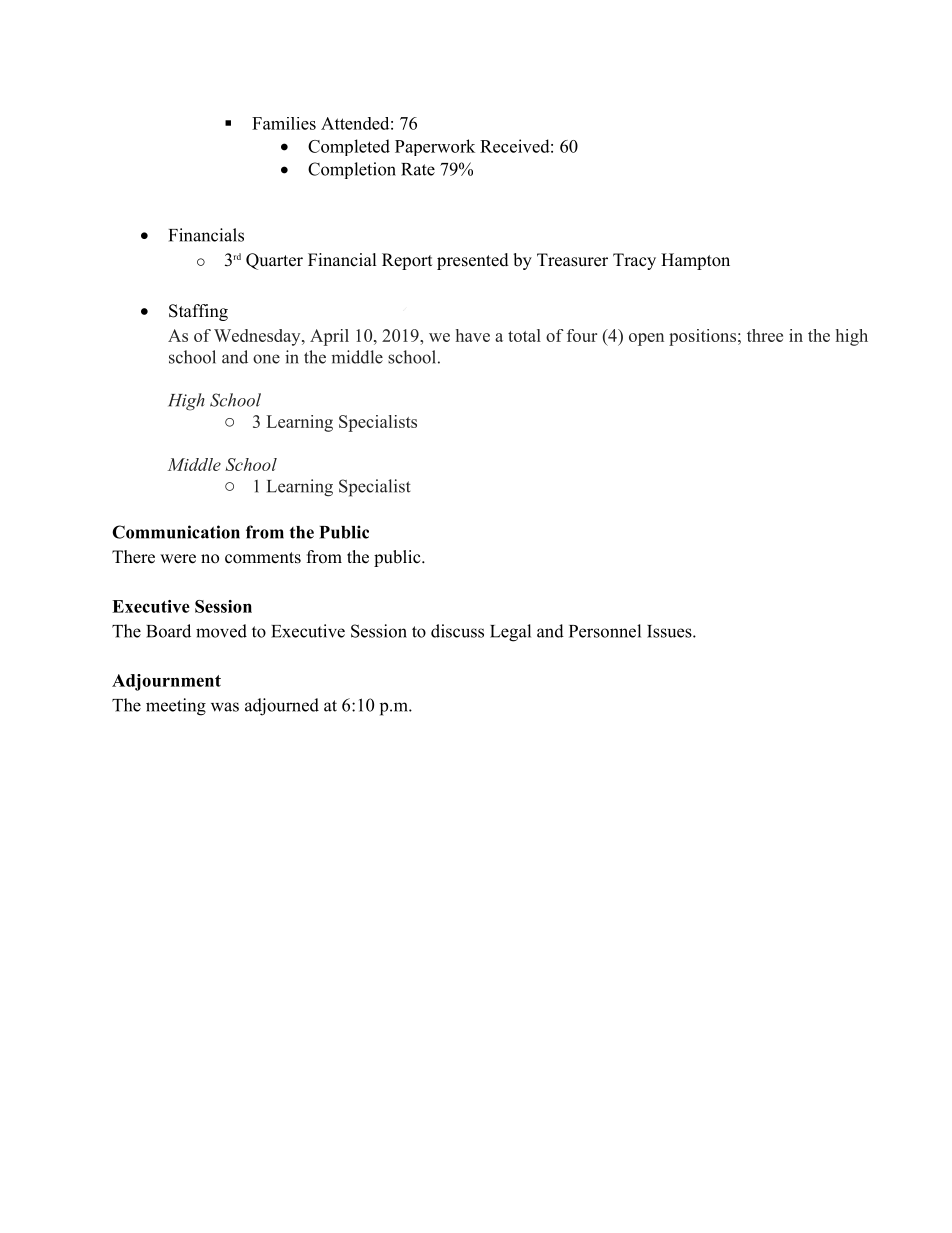 The image size is (952, 1233). I want to click on positions, so click(702, 337).
